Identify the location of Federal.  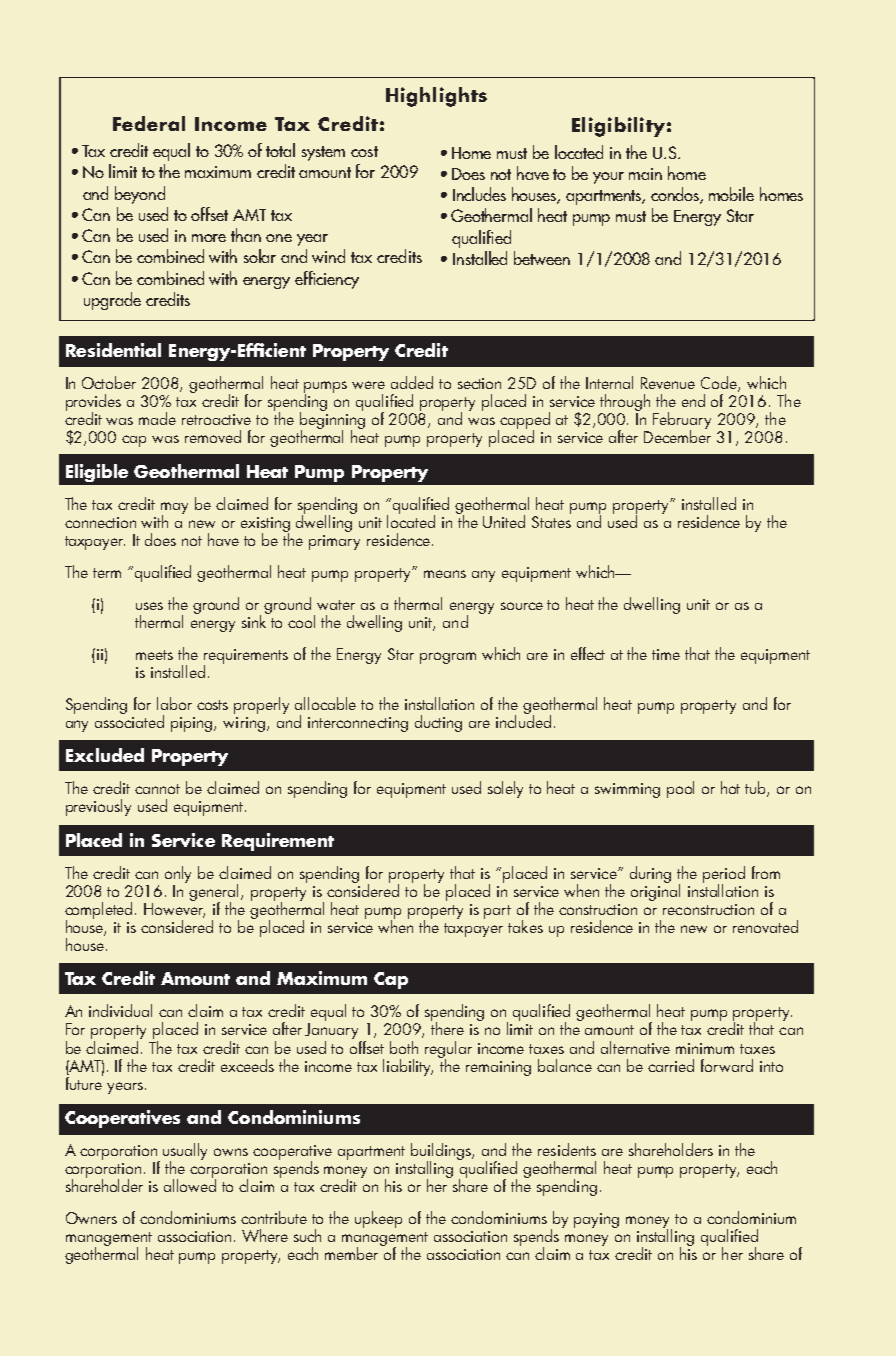
(149, 123).
